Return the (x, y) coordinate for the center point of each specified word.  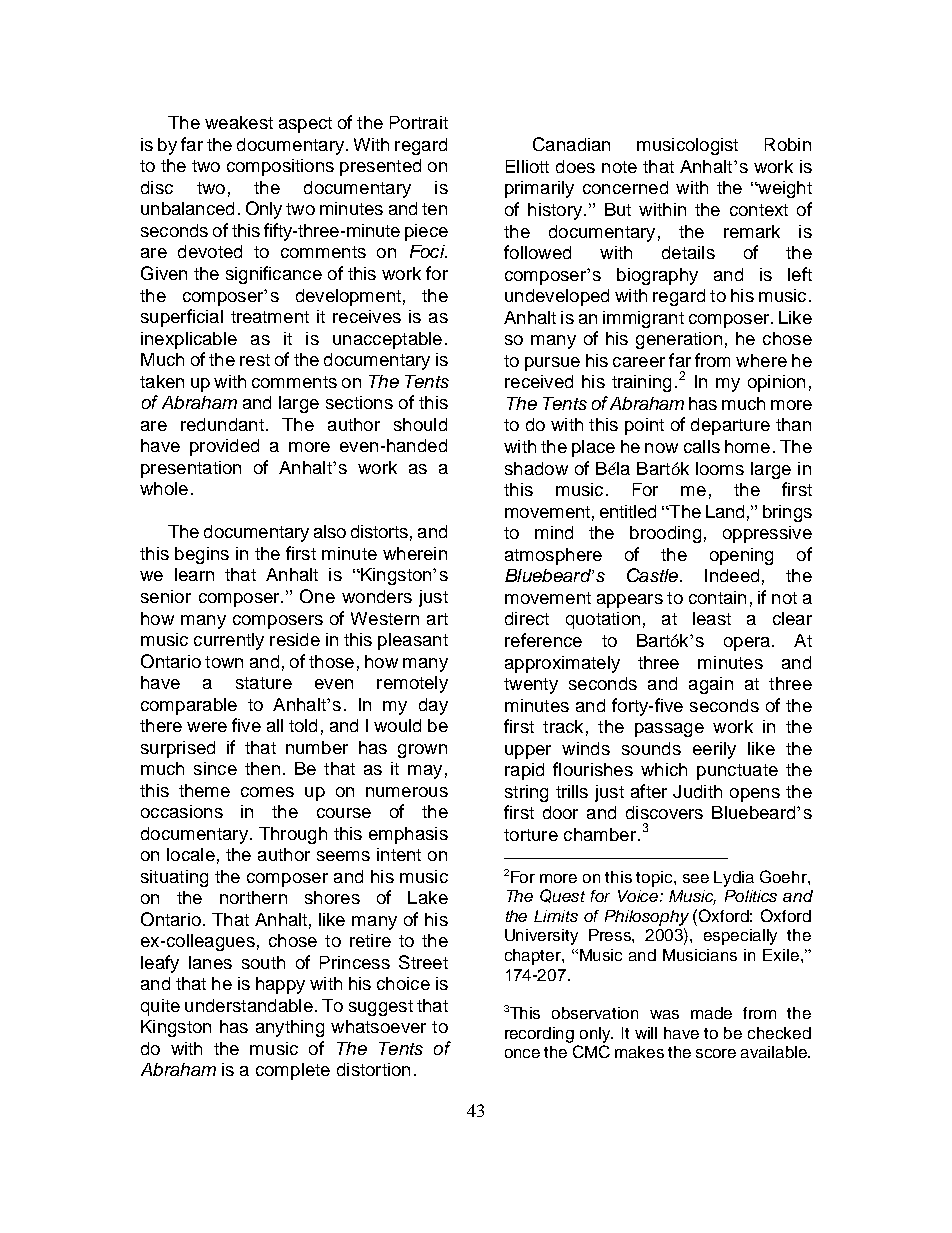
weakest (239, 122)
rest (255, 360)
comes (267, 792)
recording (539, 1035)
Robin (788, 144)
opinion (776, 383)
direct (527, 618)
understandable (249, 1005)
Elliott (527, 166)
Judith (697, 791)
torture (531, 835)
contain (717, 597)
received (539, 381)
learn (194, 574)
